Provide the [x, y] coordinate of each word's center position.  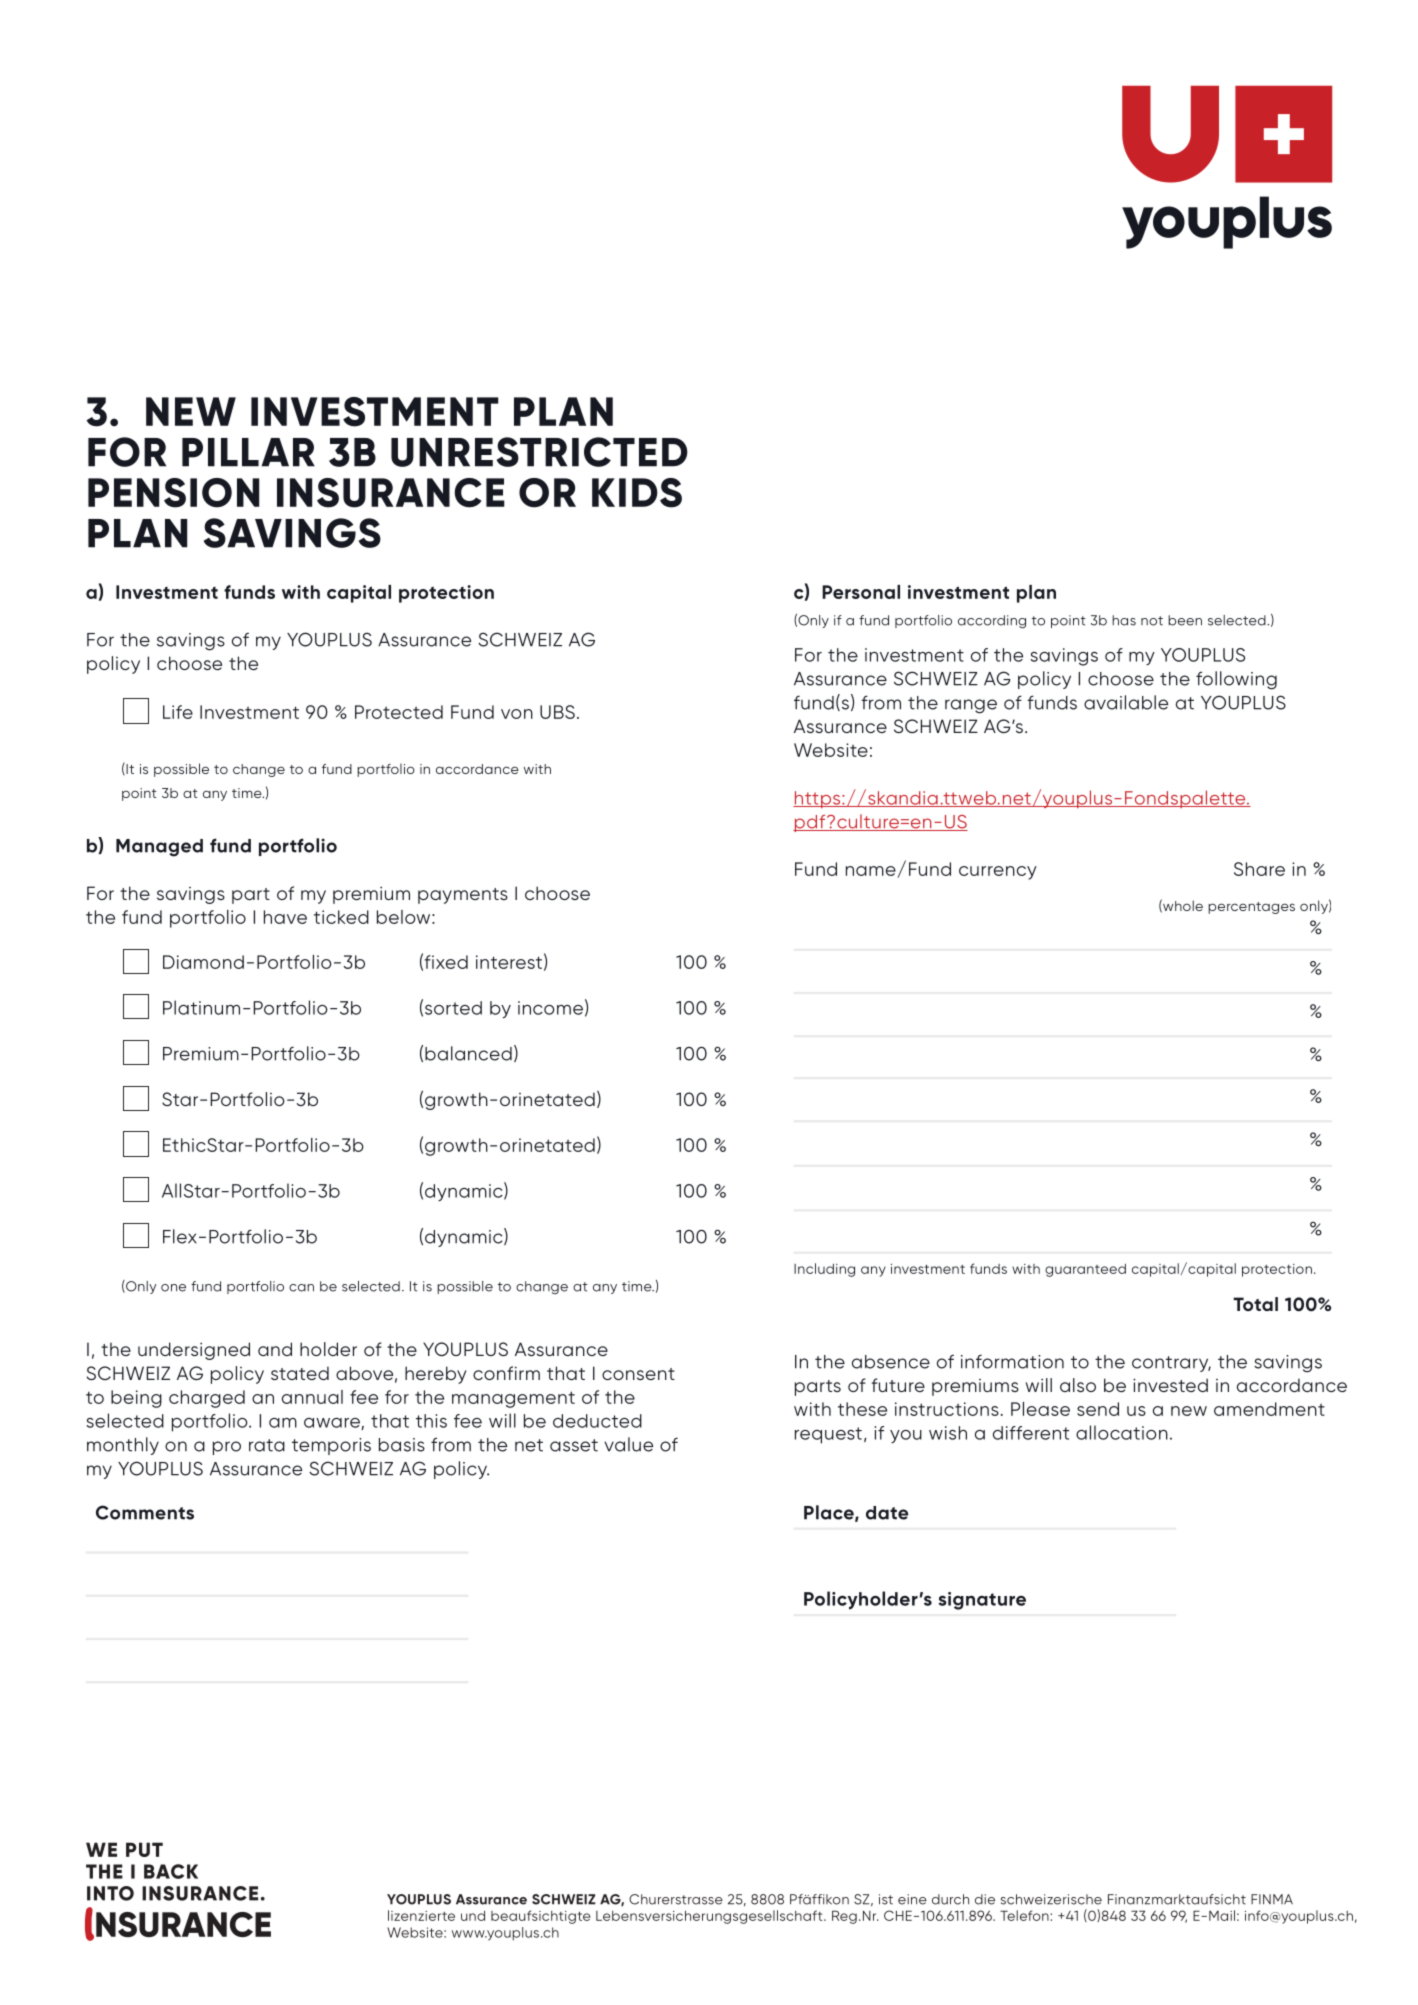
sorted [453, 1008]
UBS [557, 712]
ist [886, 1899]
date [887, 1513]
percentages [1251, 908]
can [301, 1288]
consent [638, 1374]
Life [178, 712]
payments [463, 896]
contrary [1171, 1364]
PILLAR [248, 452]
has [1124, 620]
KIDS [637, 493]
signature [982, 1601]
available [1126, 702]
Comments [145, 1512]
